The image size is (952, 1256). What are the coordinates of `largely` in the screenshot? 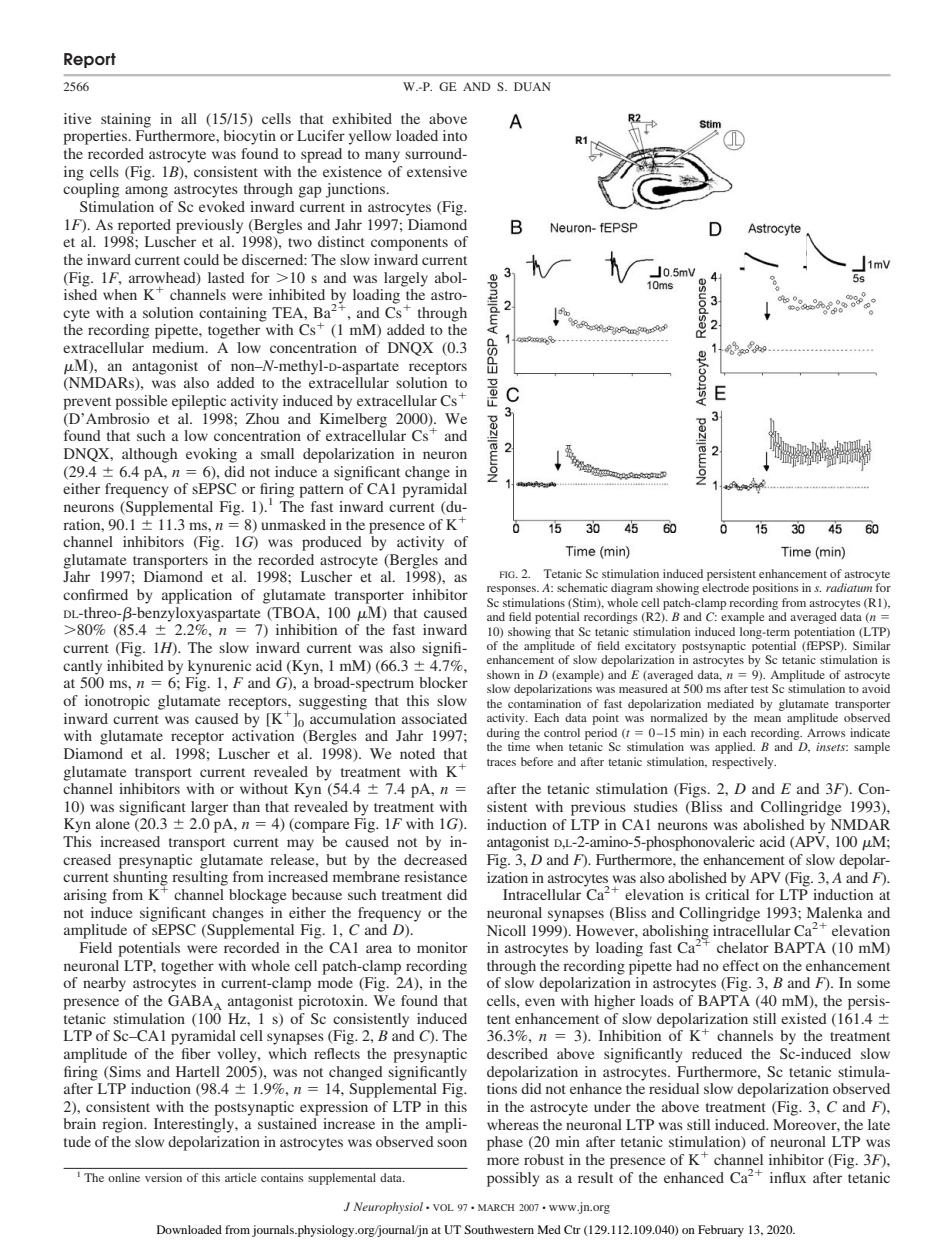 It's located at (406, 279).
